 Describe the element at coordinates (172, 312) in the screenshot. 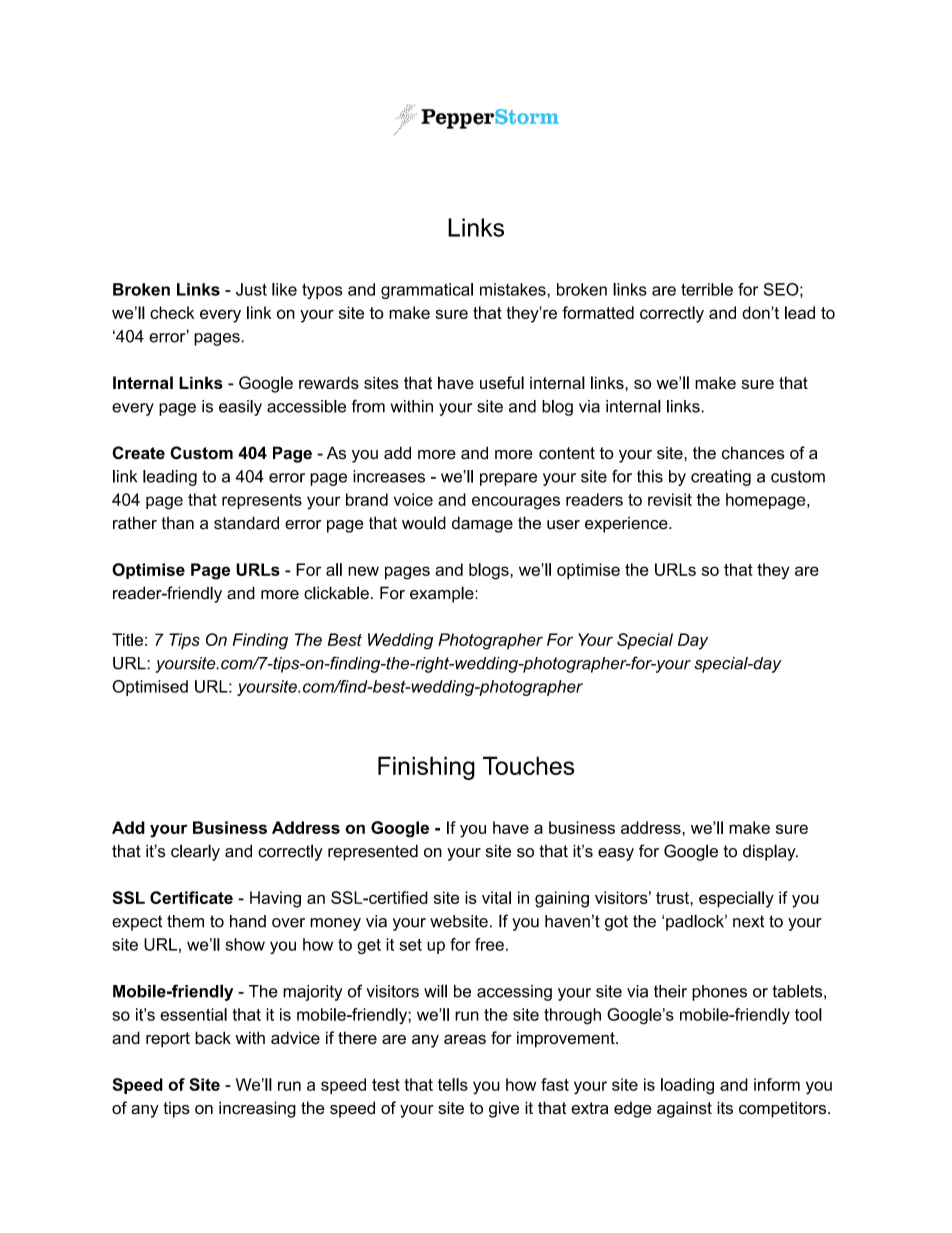

I see `check` at that location.
